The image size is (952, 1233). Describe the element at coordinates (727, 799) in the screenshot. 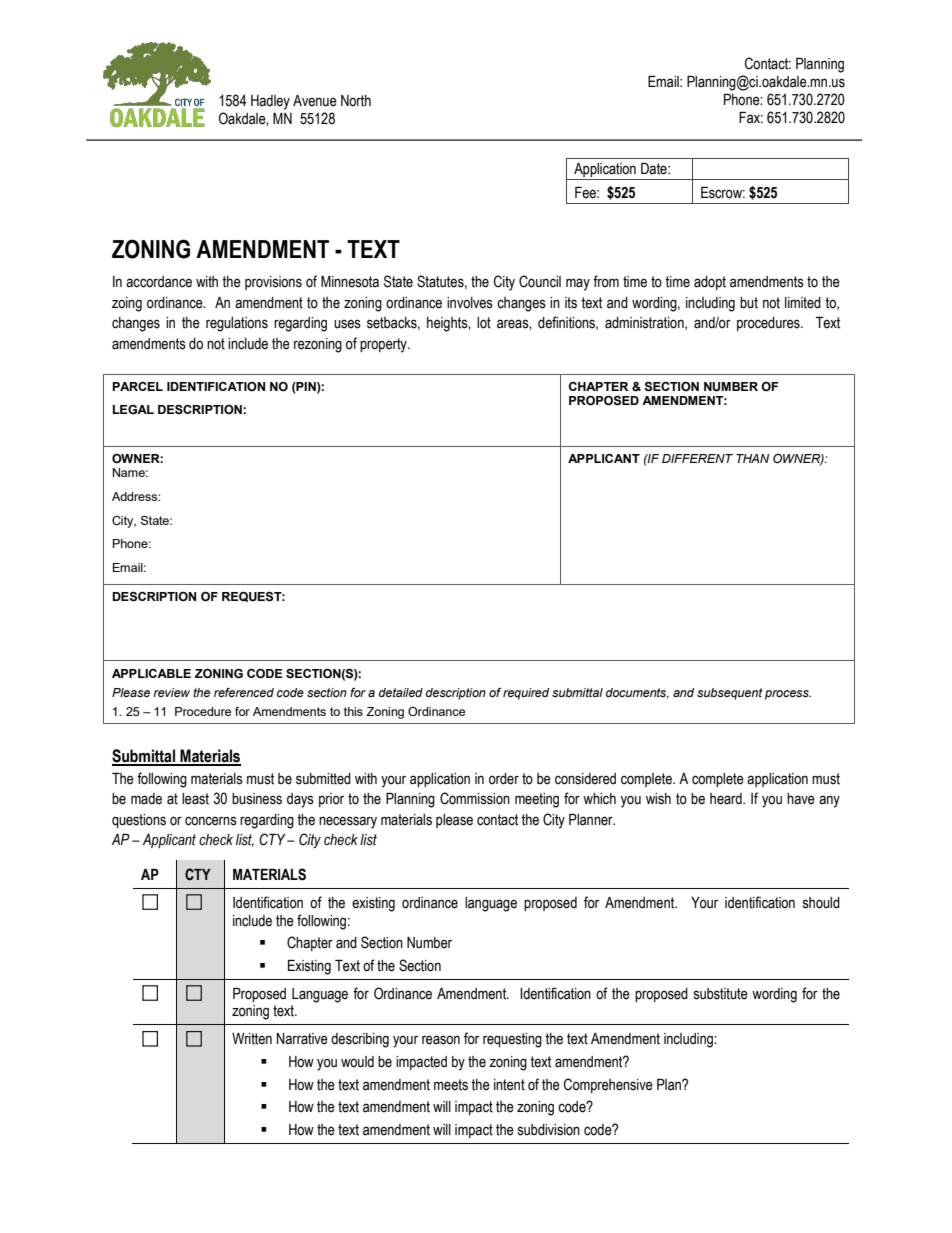

I see `heard` at that location.
